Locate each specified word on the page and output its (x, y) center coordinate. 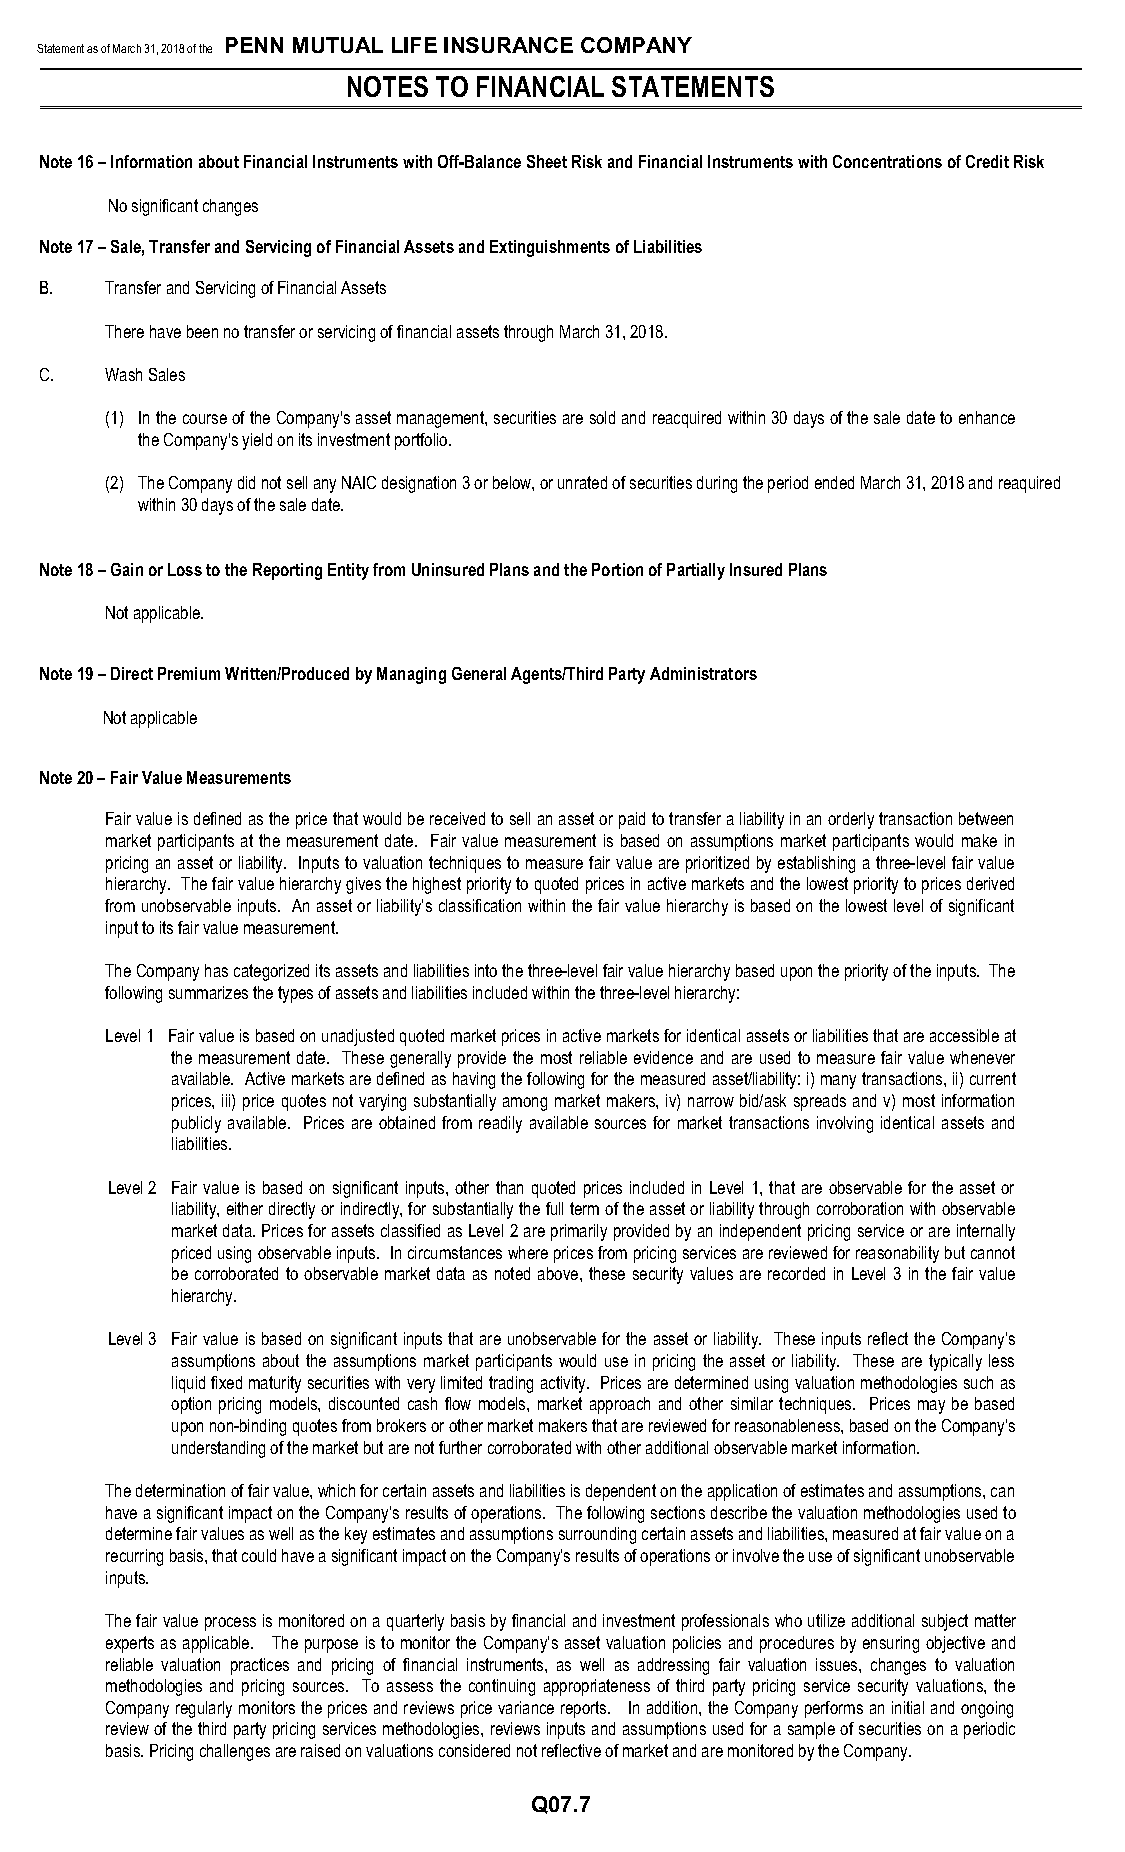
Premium (189, 673)
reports (585, 1709)
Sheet (547, 161)
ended (834, 482)
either (245, 1208)
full (554, 1208)
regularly (204, 1709)
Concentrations (887, 161)
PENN (254, 45)
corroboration (860, 1208)
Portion (617, 569)
